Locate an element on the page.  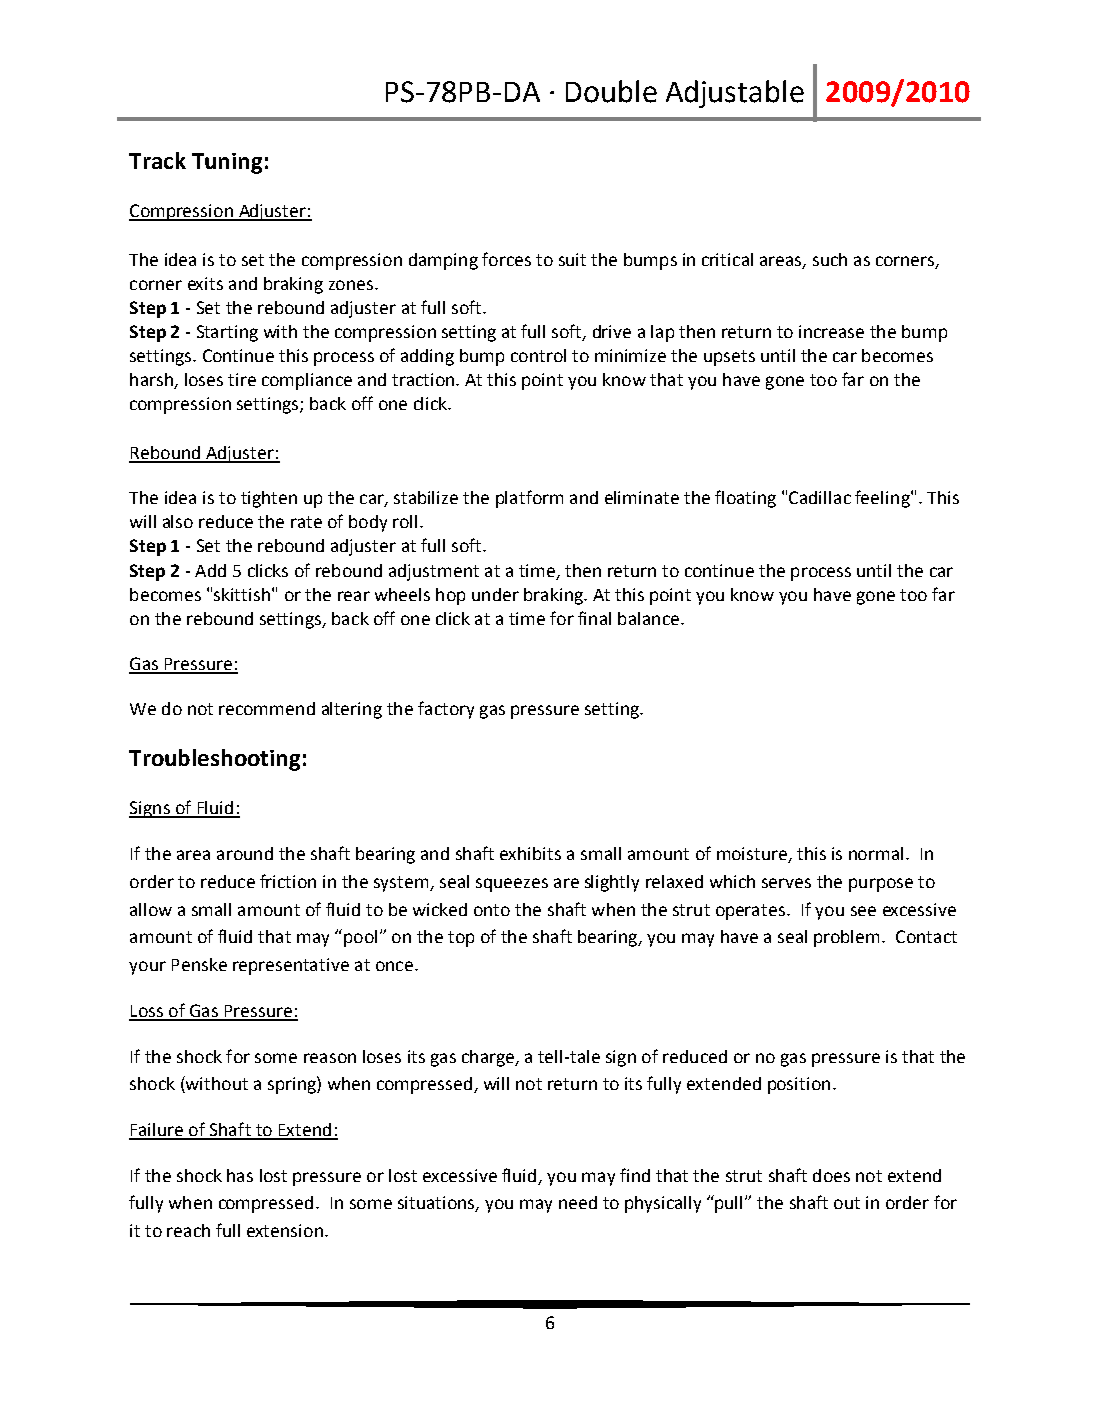
Tuning is located at coordinates (227, 163).
